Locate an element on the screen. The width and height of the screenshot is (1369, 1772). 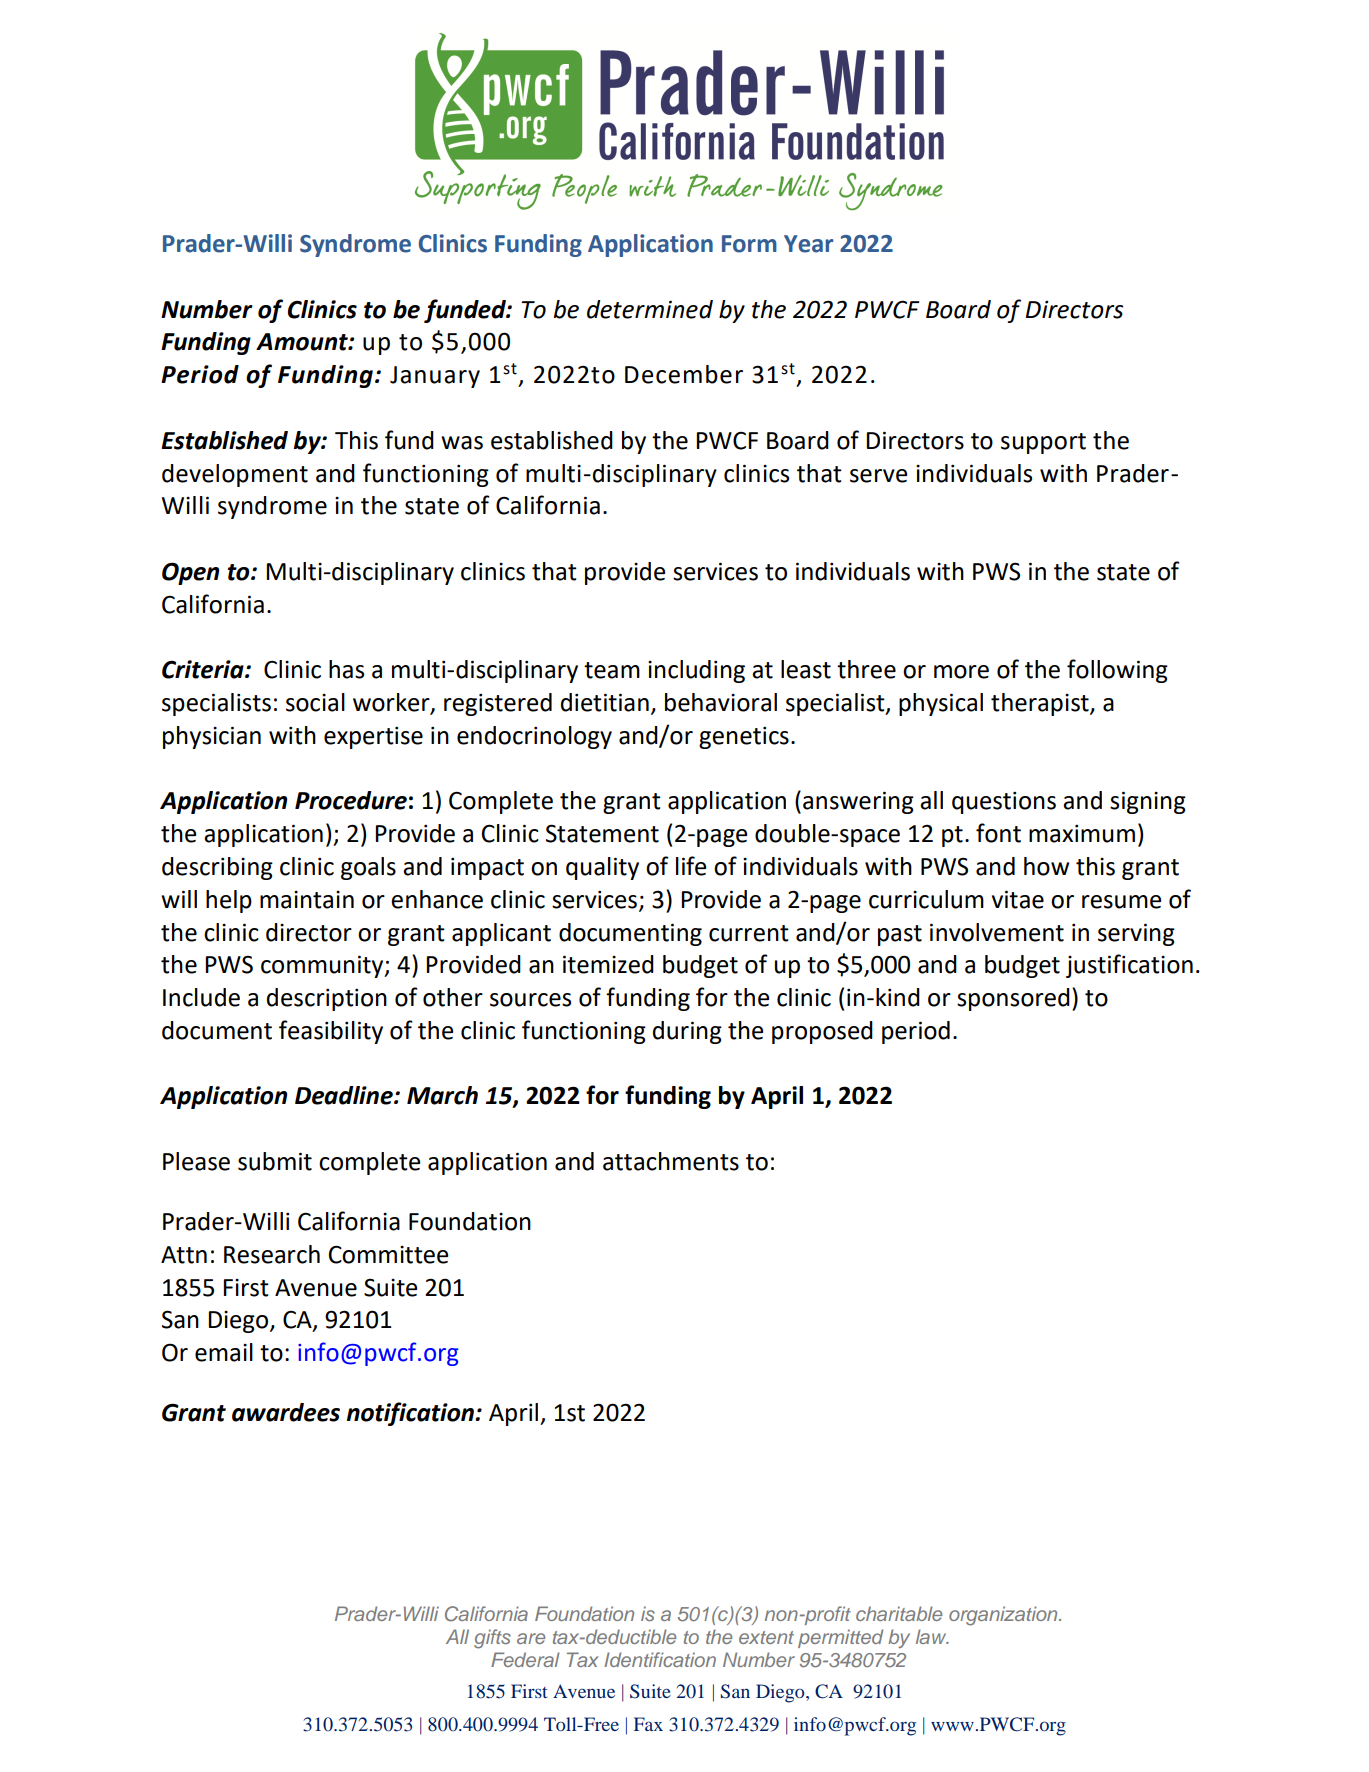
support is located at coordinates (1043, 443).
